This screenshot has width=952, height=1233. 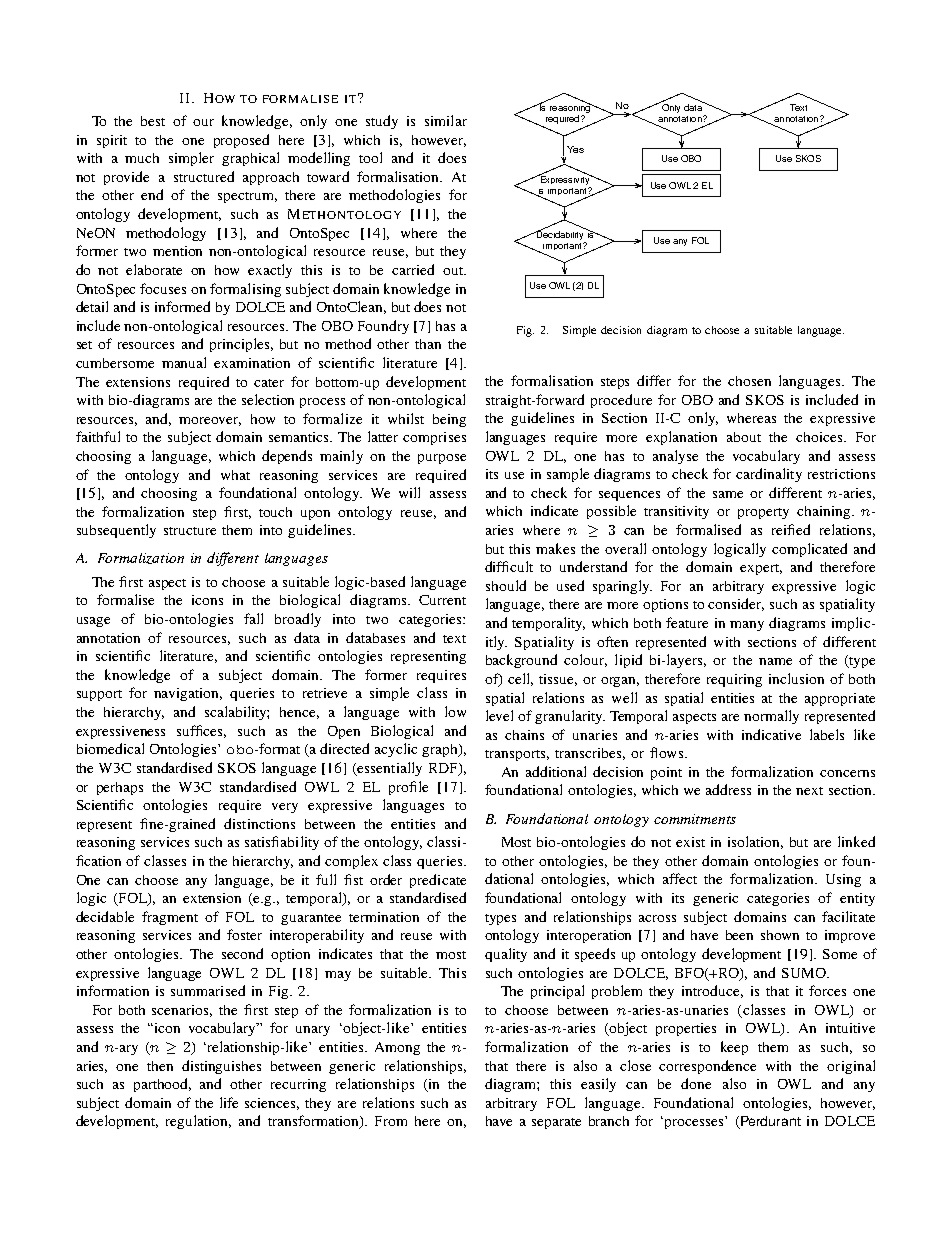 I want to click on profile, so click(x=408, y=788).
